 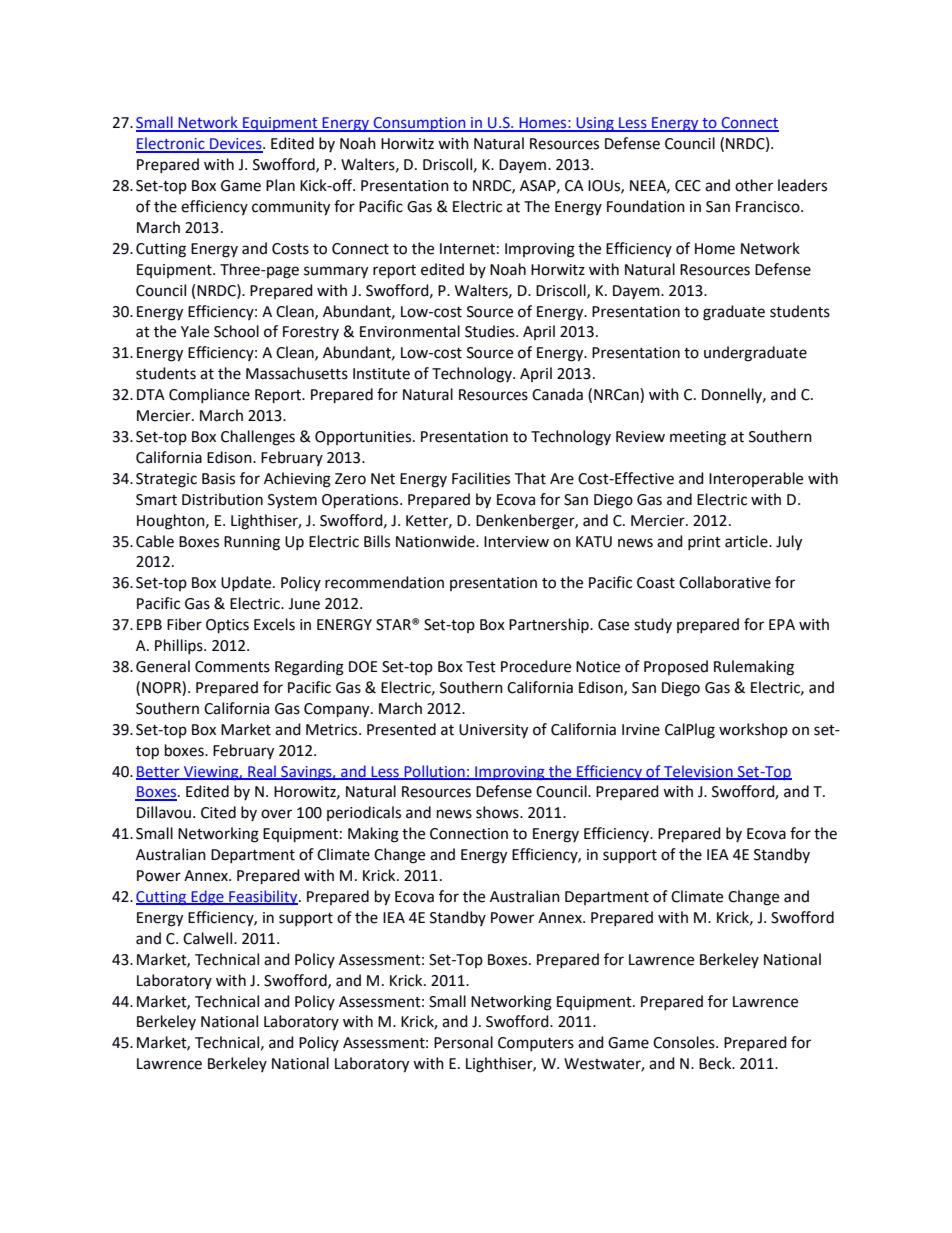 I want to click on Update, so click(x=247, y=583).
